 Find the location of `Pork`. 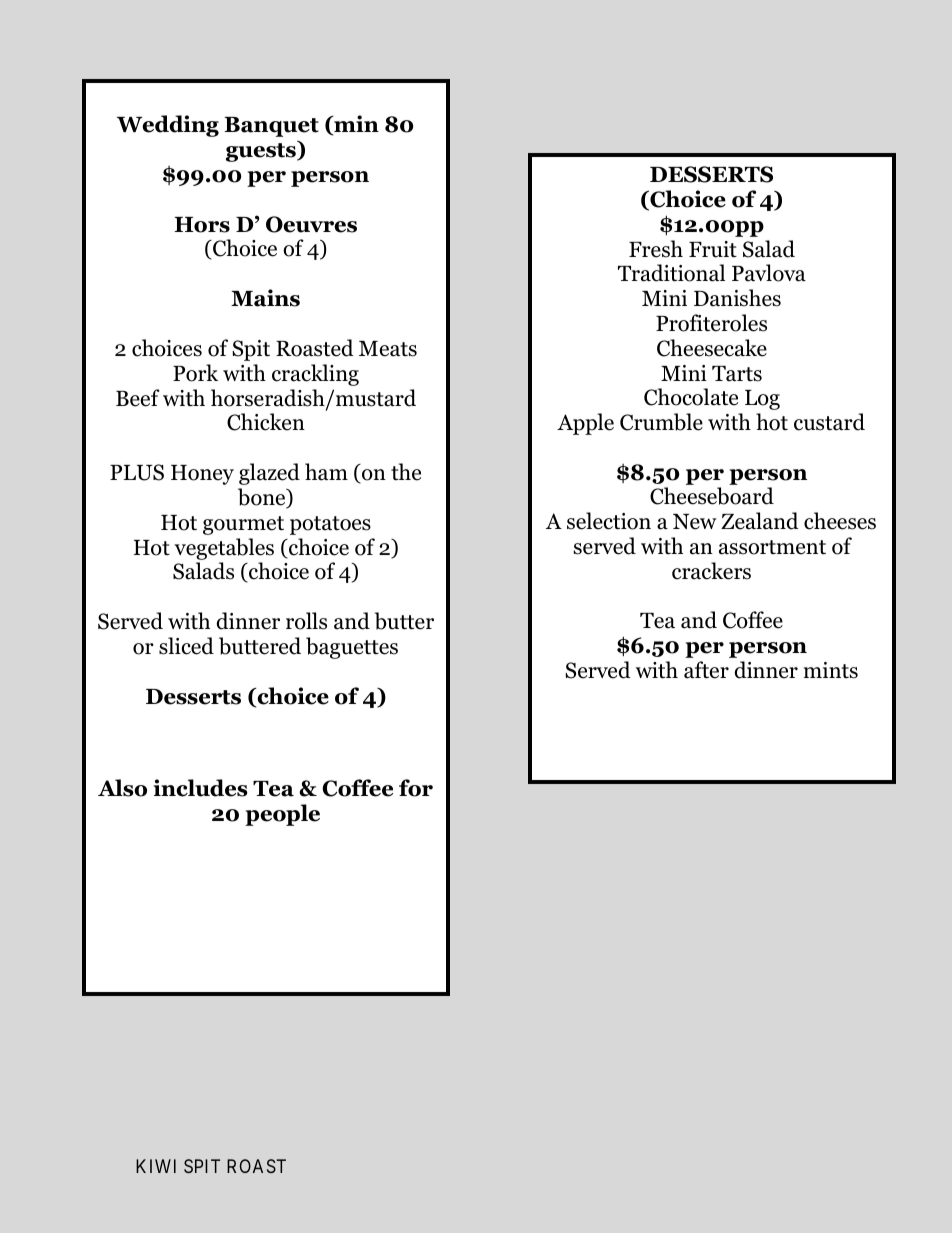

Pork is located at coordinates (195, 373).
